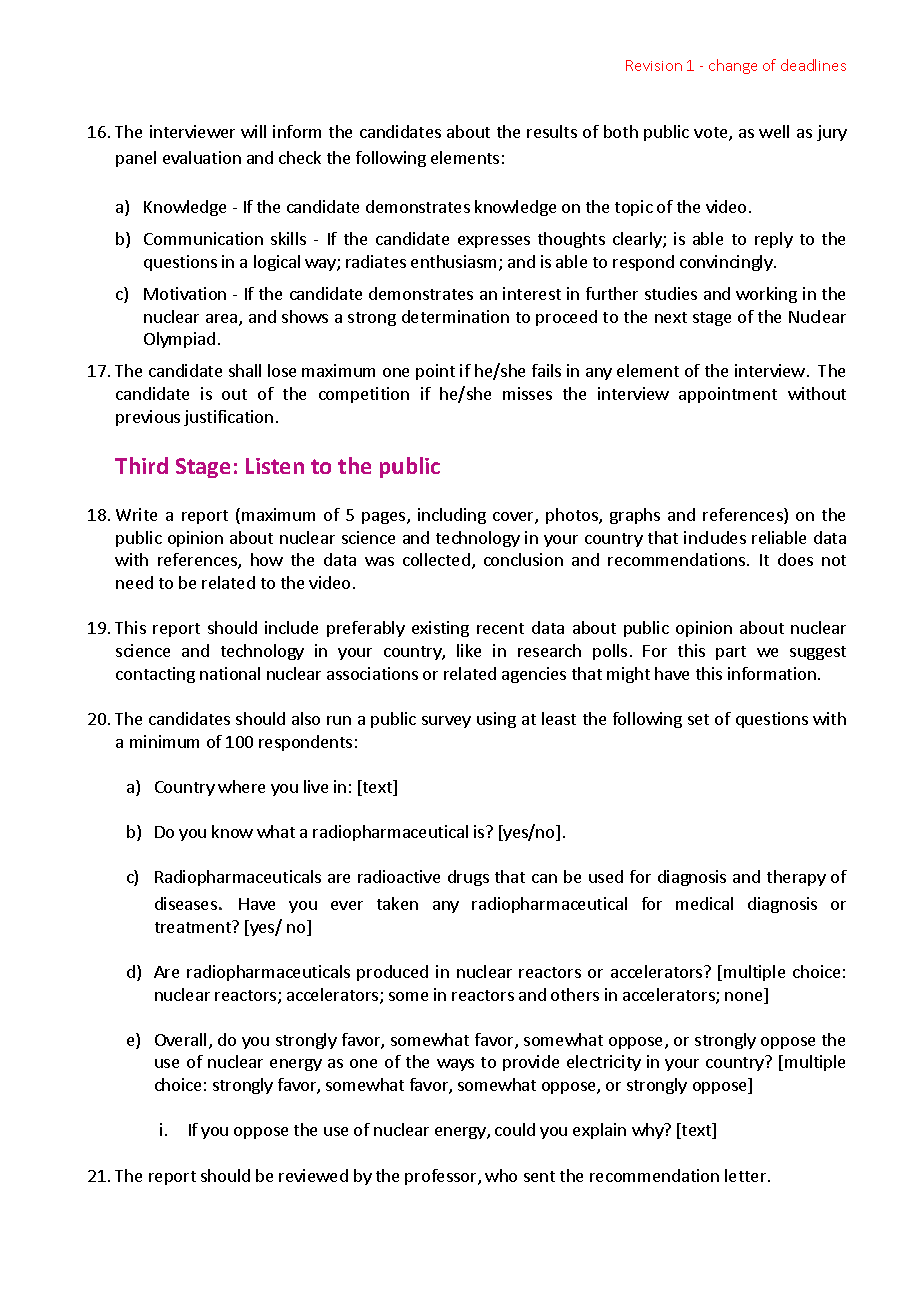  What do you see at coordinates (731, 653) in the screenshot?
I see `part` at bounding box center [731, 653].
